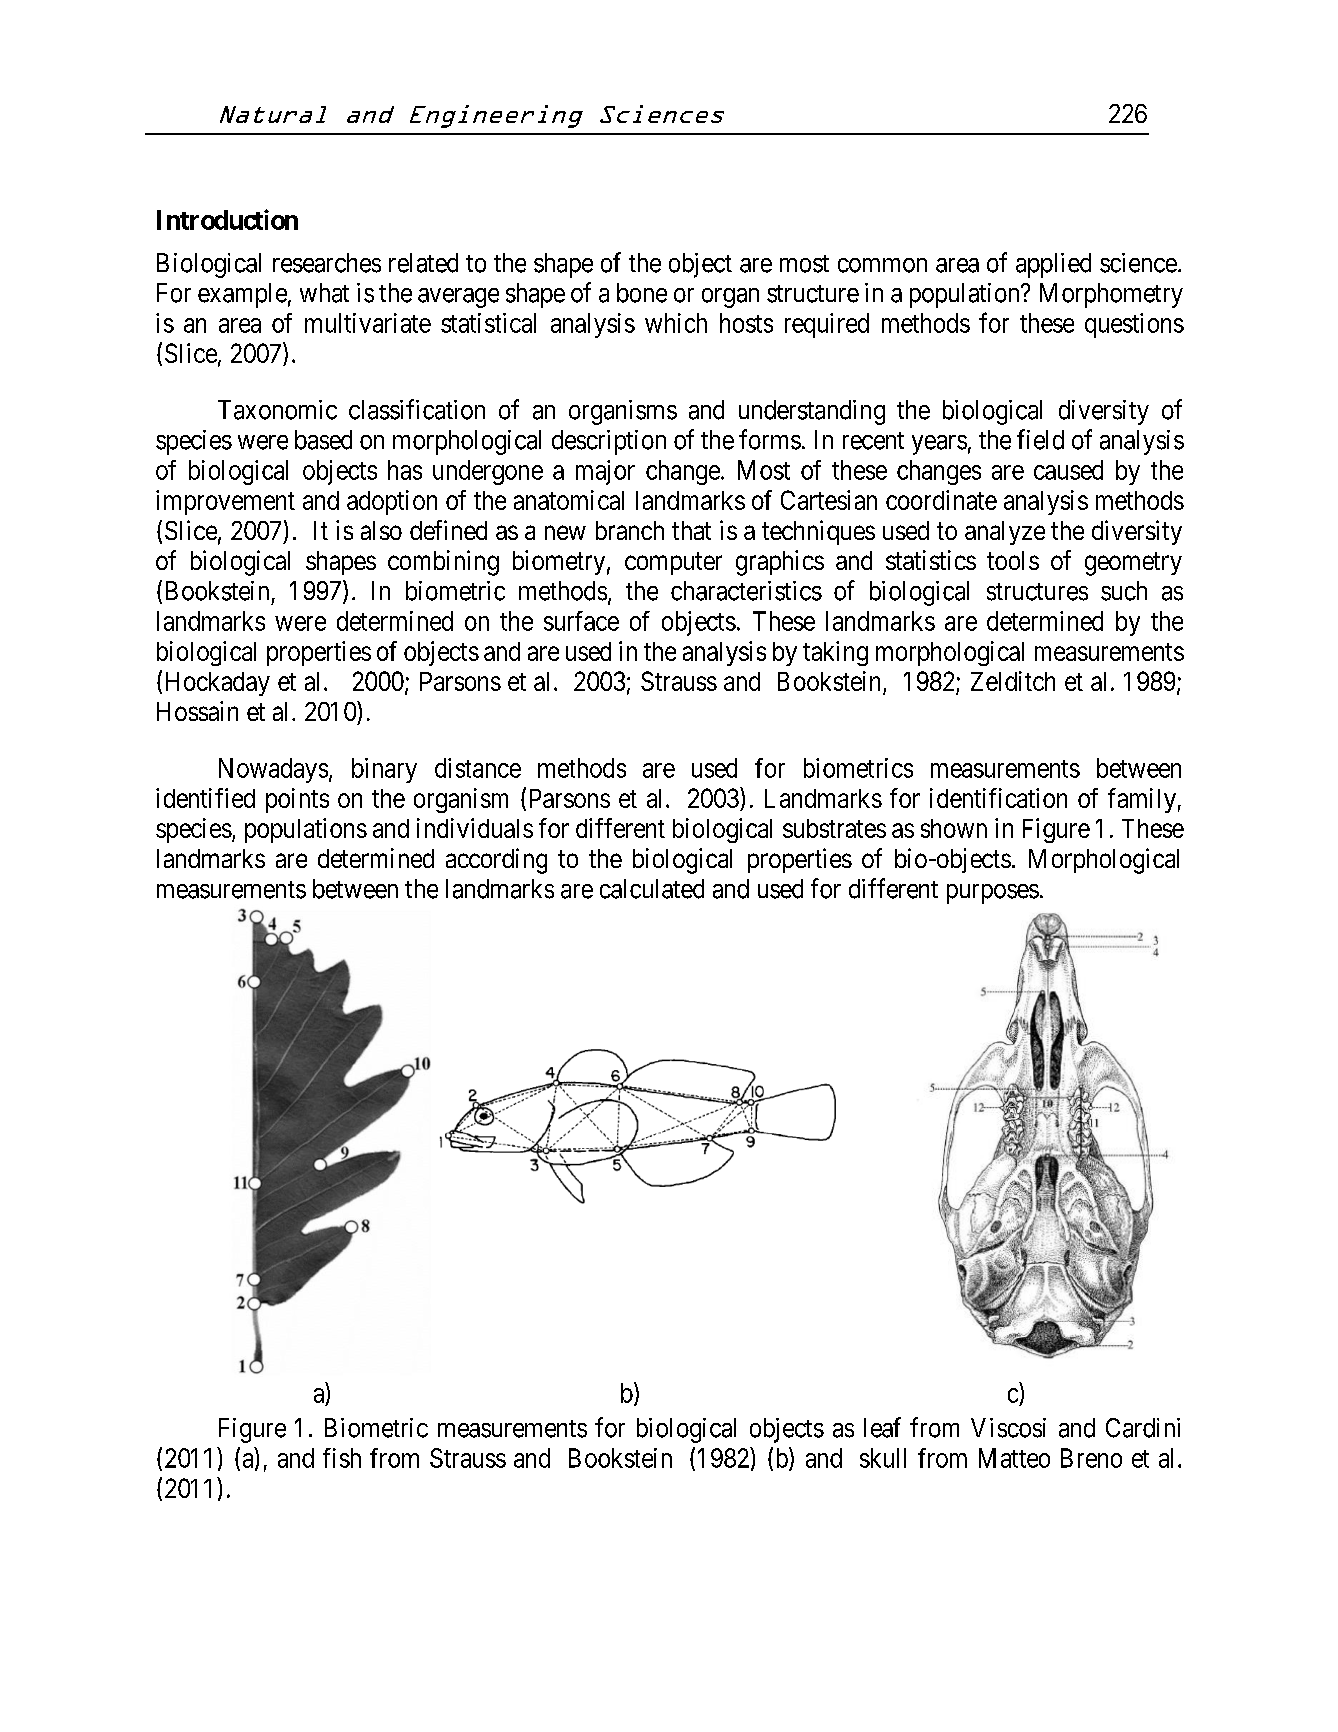 The width and height of the screenshot is (1338, 1732). What do you see at coordinates (342, 1458) in the screenshot?
I see `fish` at bounding box center [342, 1458].
